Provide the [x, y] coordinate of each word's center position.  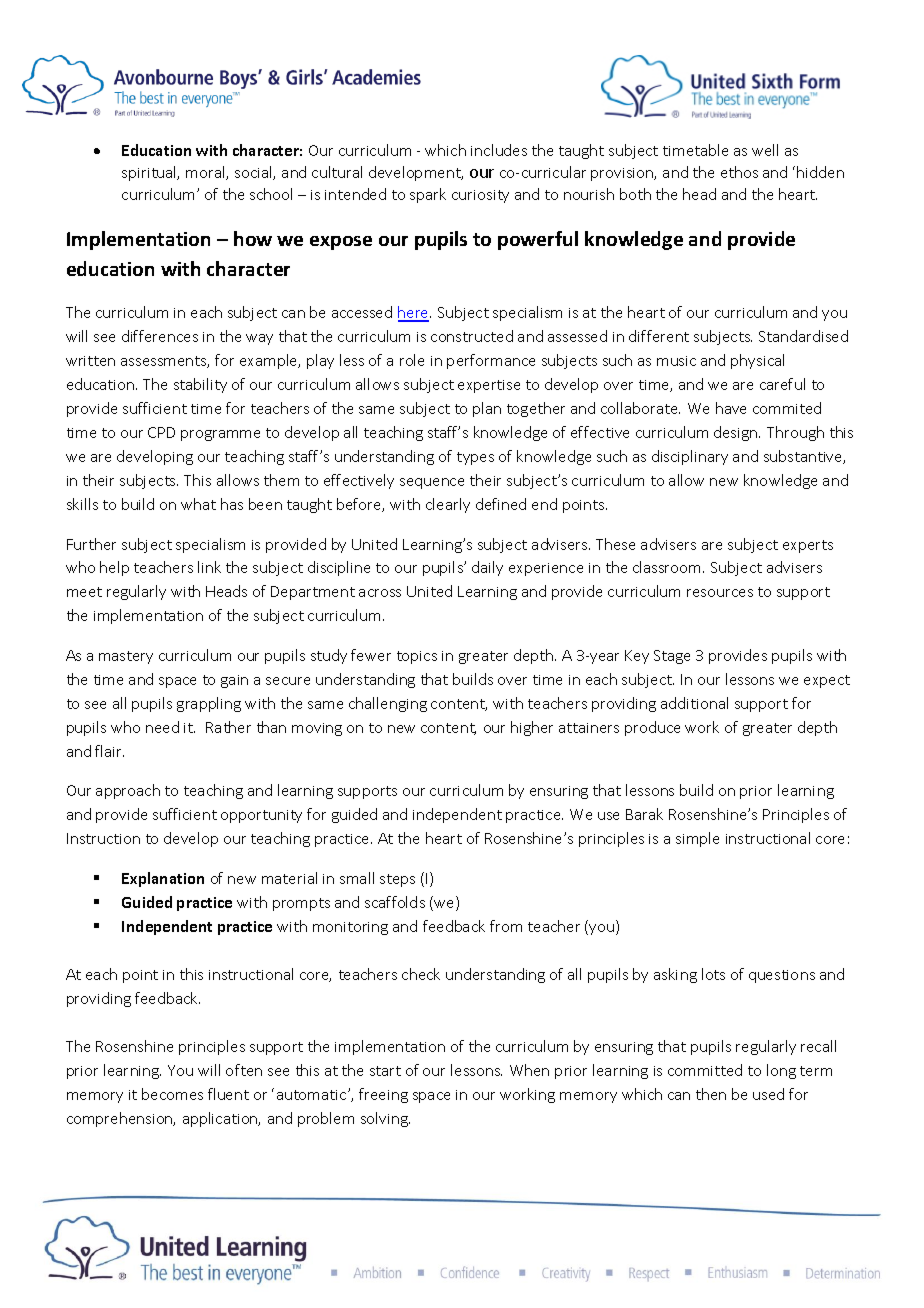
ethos [739, 172]
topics [417, 657]
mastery [126, 657]
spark [428, 195]
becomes [172, 1094]
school [271, 194]
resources [720, 593]
